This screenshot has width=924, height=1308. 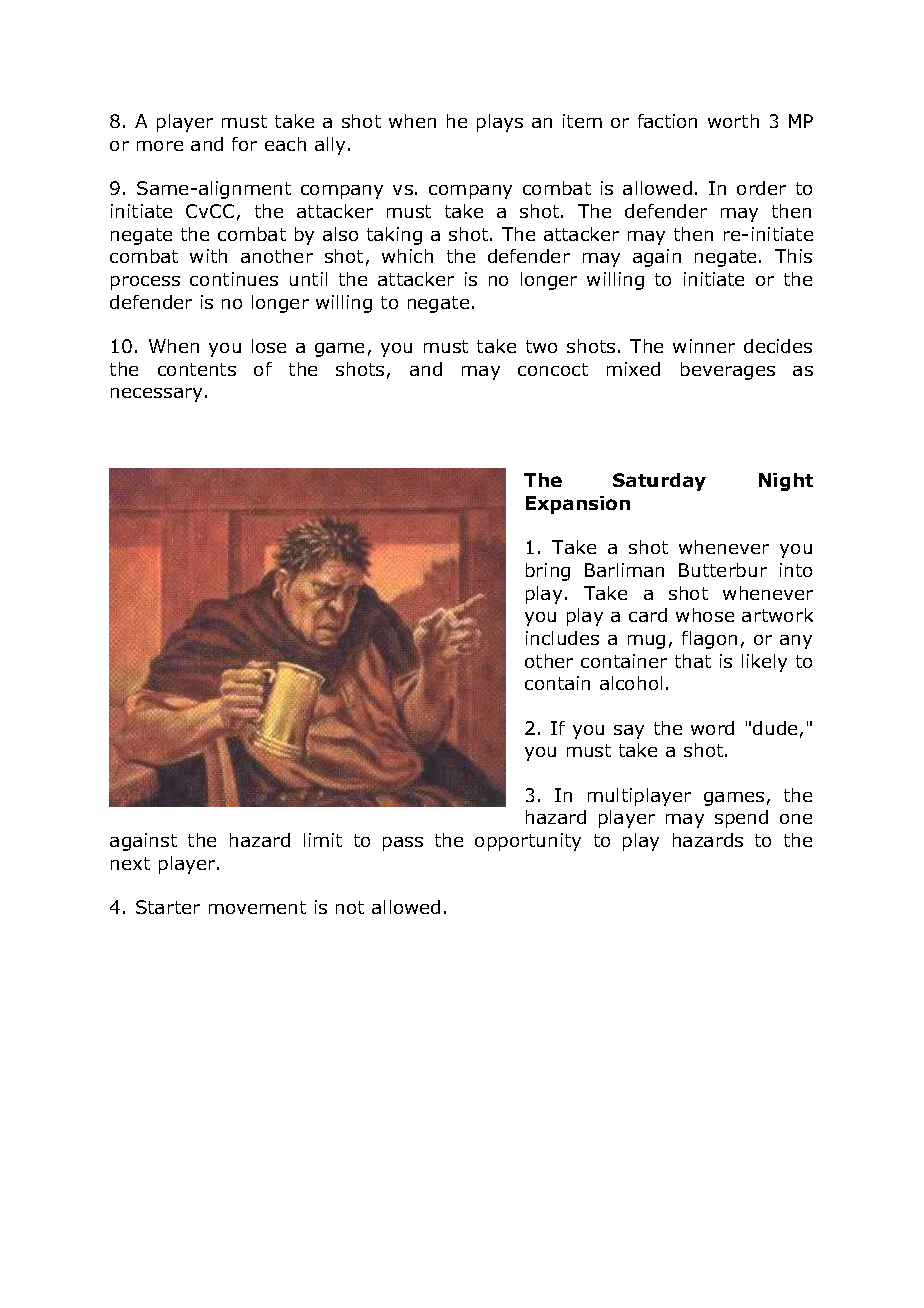 What do you see at coordinates (156, 395) in the screenshot?
I see `necessary` at bounding box center [156, 395].
